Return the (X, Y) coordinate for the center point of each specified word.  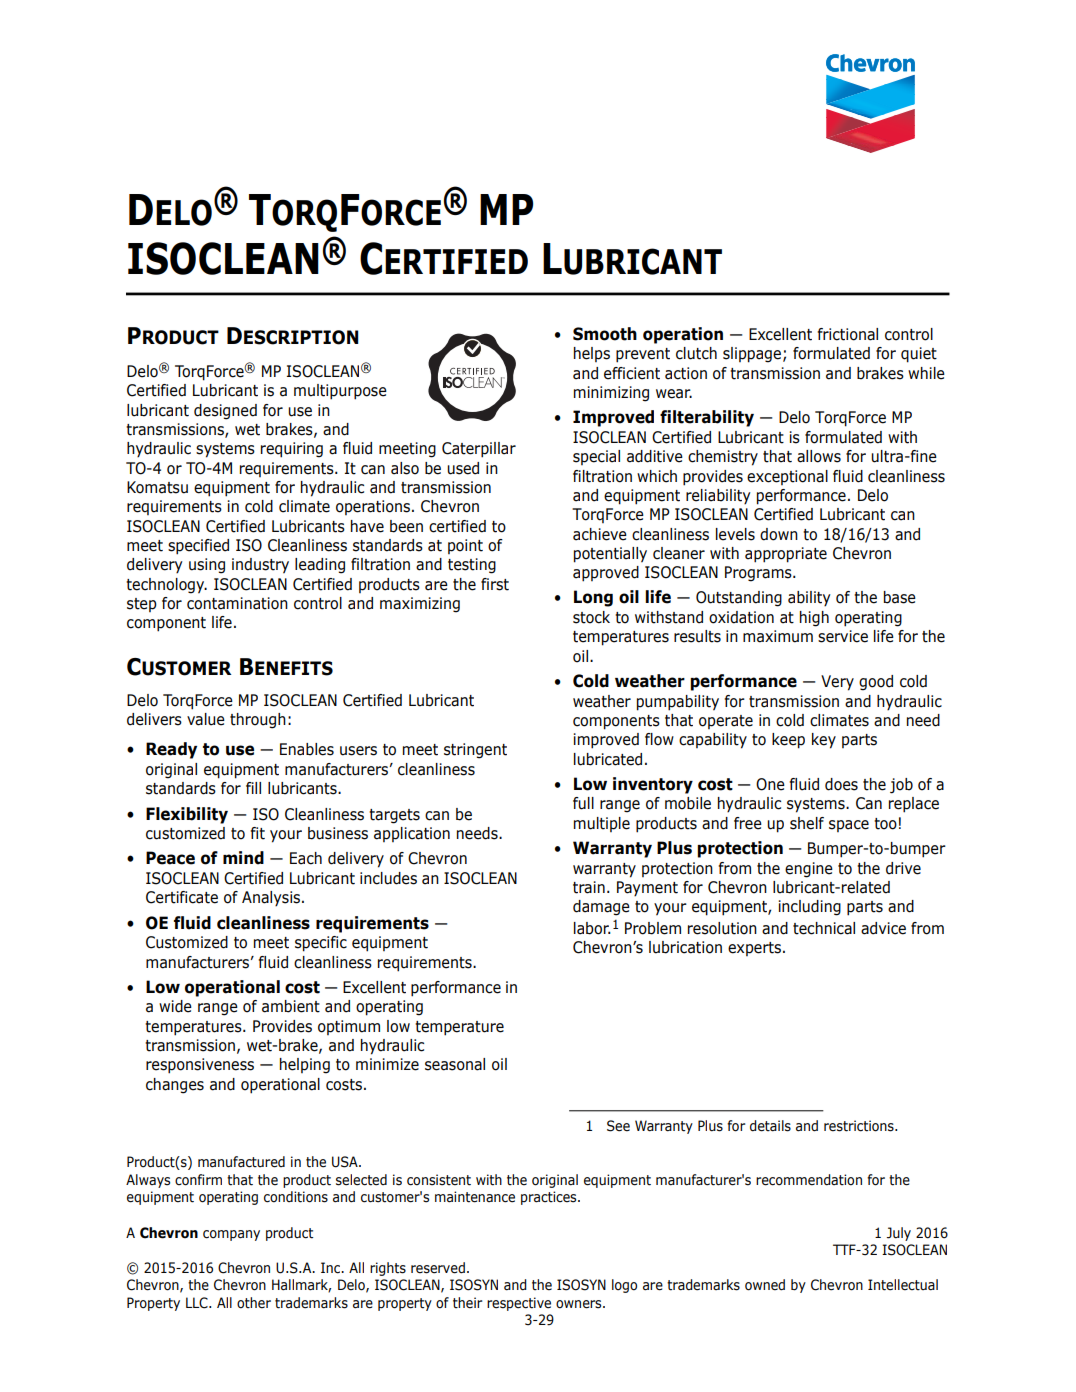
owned (765, 1285)
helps (592, 354)
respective (519, 1304)
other (254, 1303)
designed (225, 412)
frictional (848, 334)
